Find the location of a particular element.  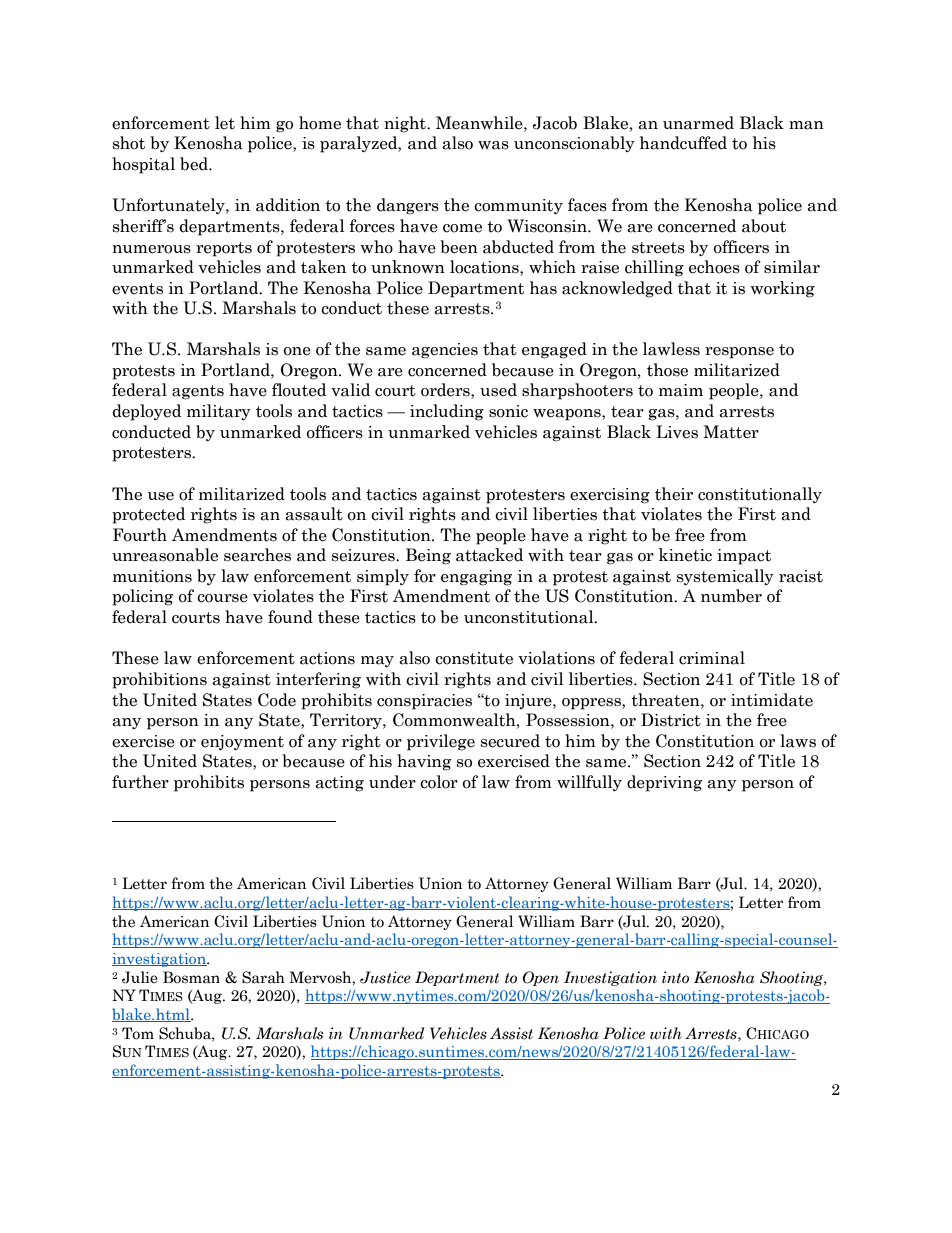

depriving is located at coordinates (664, 783).
